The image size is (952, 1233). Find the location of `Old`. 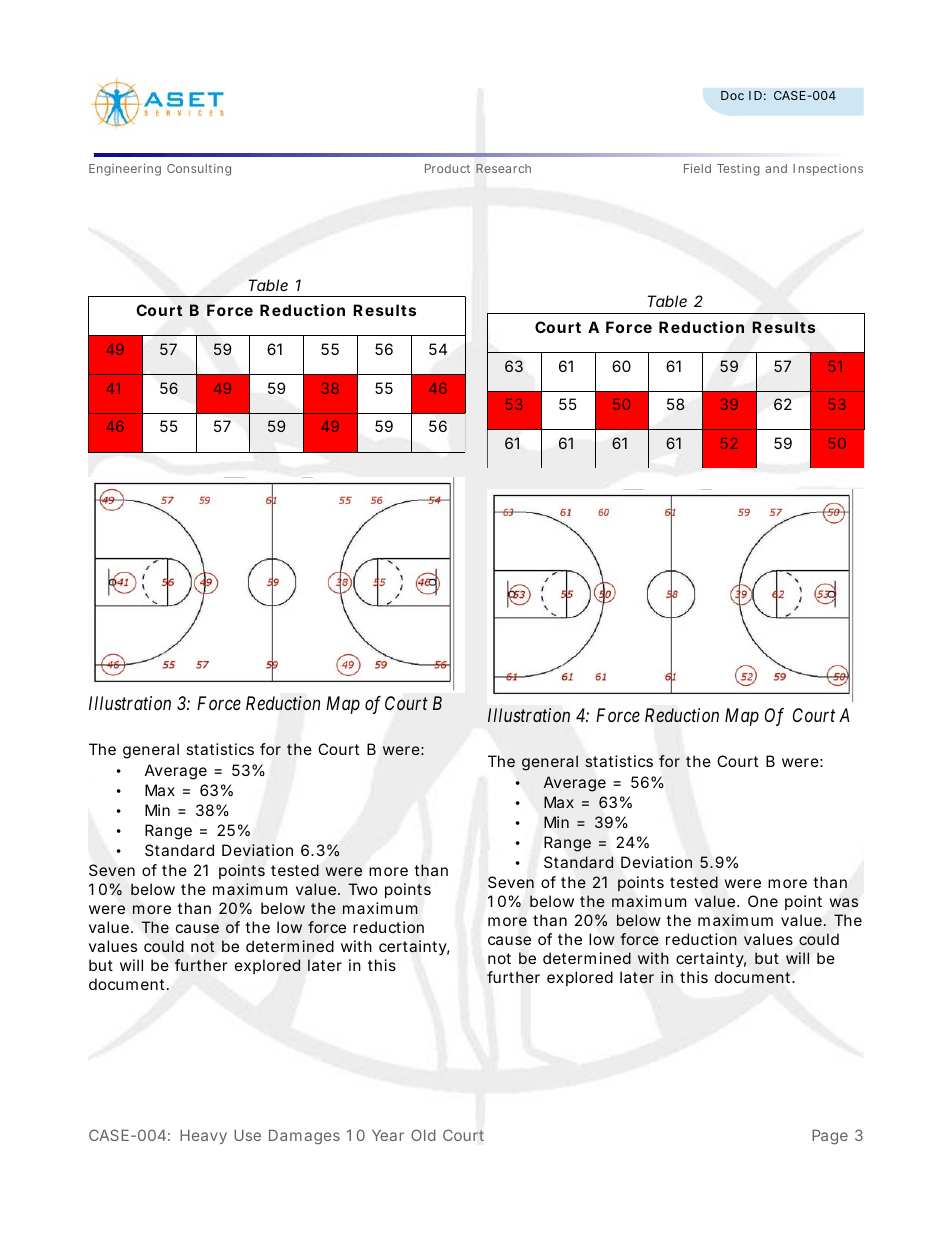

Old is located at coordinates (423, 1135).
